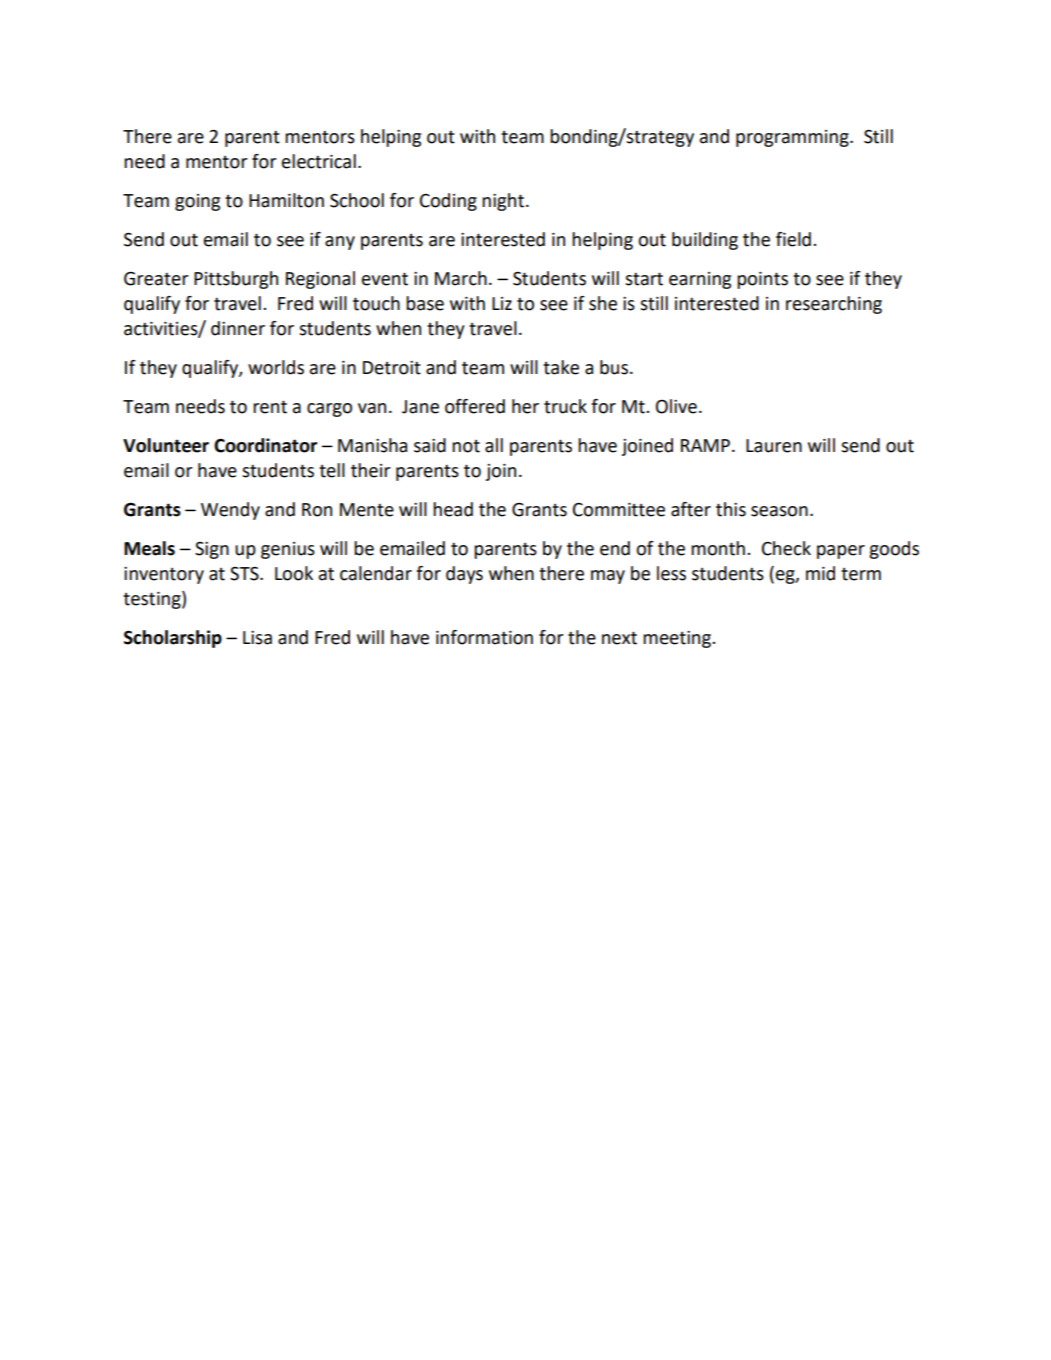 The width and height of the page is (1051, 1360). Describe the element at coordinates (503, 202) in the page. I see `night` at that location.
